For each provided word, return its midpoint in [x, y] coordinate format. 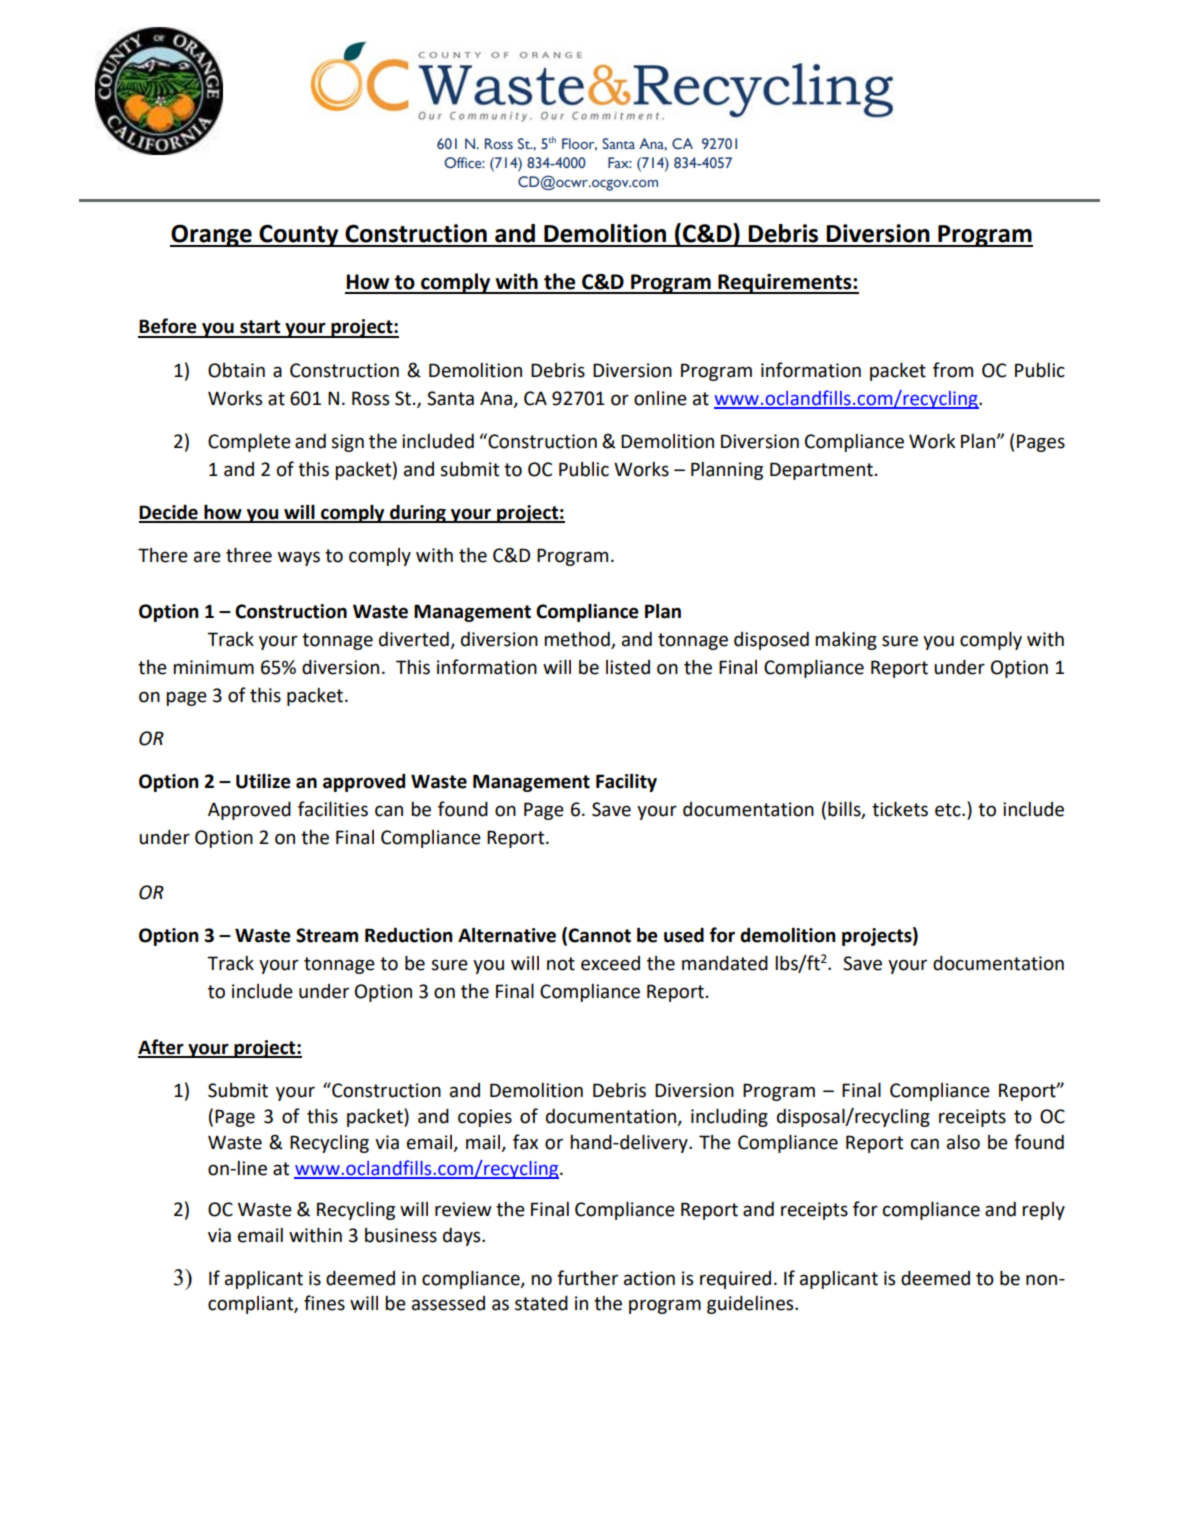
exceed [610, 963]
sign [347, 443]
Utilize [263, 781]
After [162, 1048]
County [299, 235]
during [418, 513]
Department [821, 471]
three [249, 555]
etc [949, 810]
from [953, 370]
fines [324, 1303]
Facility [626, 782]
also [963, 1142]
